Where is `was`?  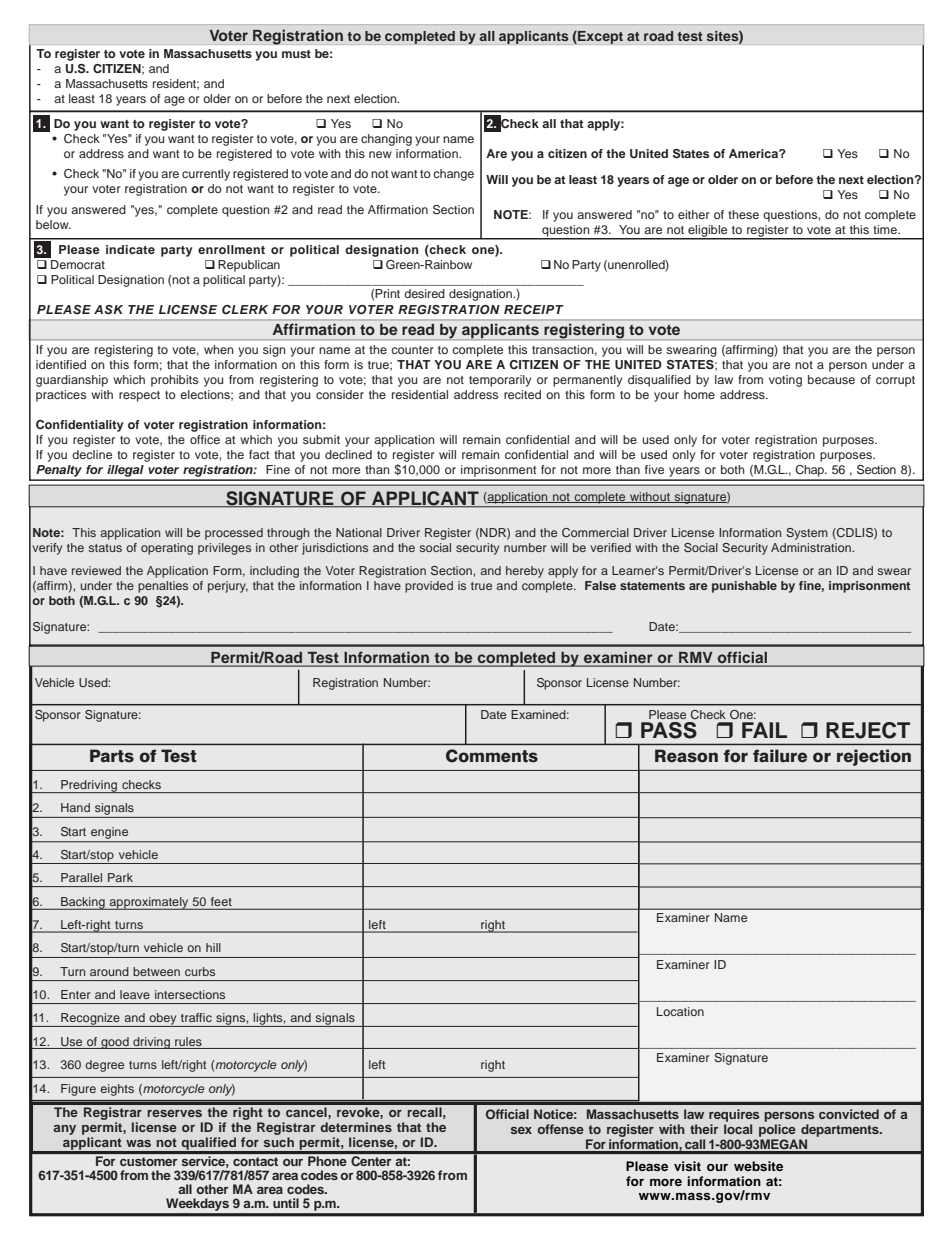 was is located at coordinates (138, 1143).
